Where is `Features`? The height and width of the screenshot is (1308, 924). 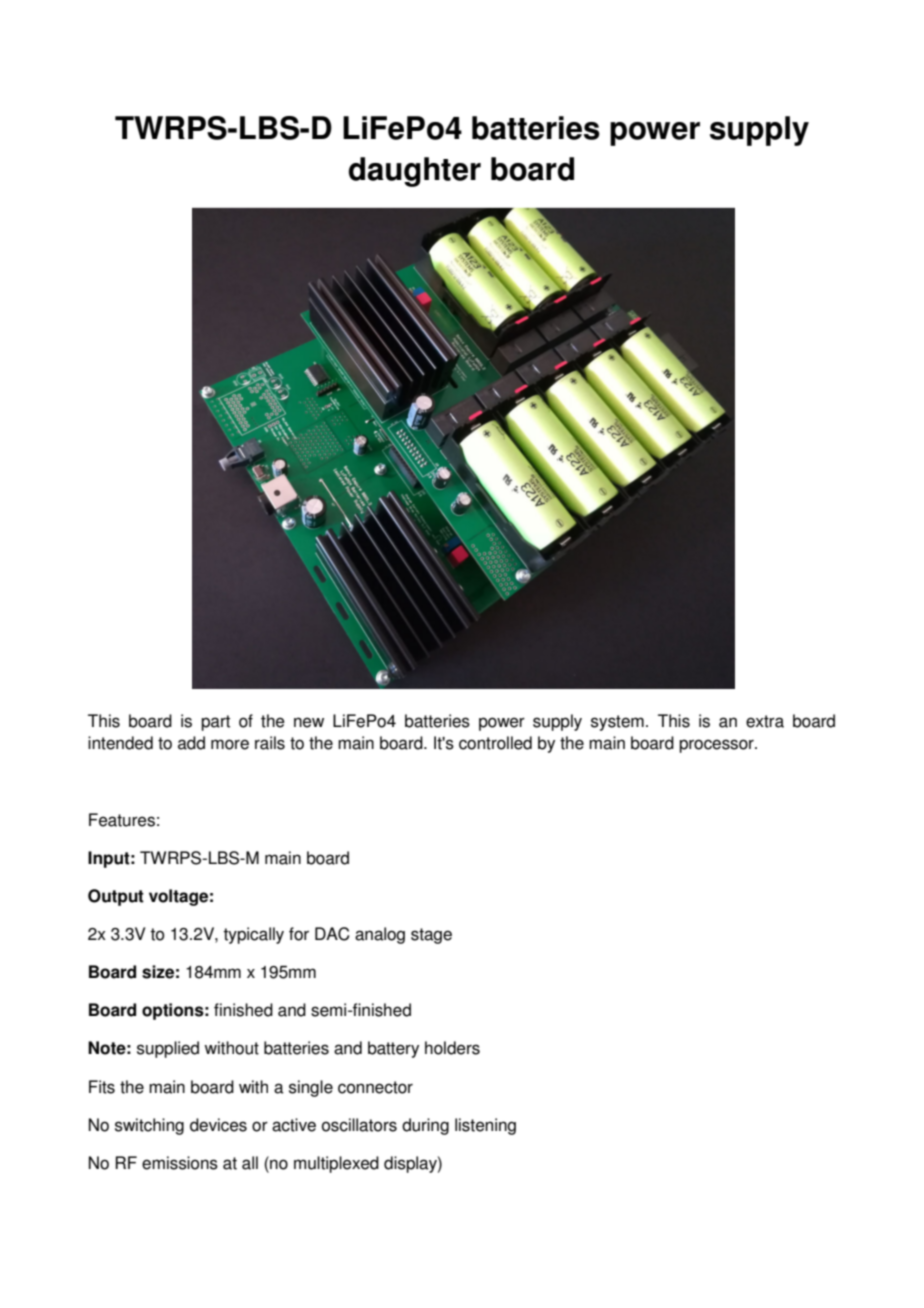
Features is located at coordinates (122, 820).
